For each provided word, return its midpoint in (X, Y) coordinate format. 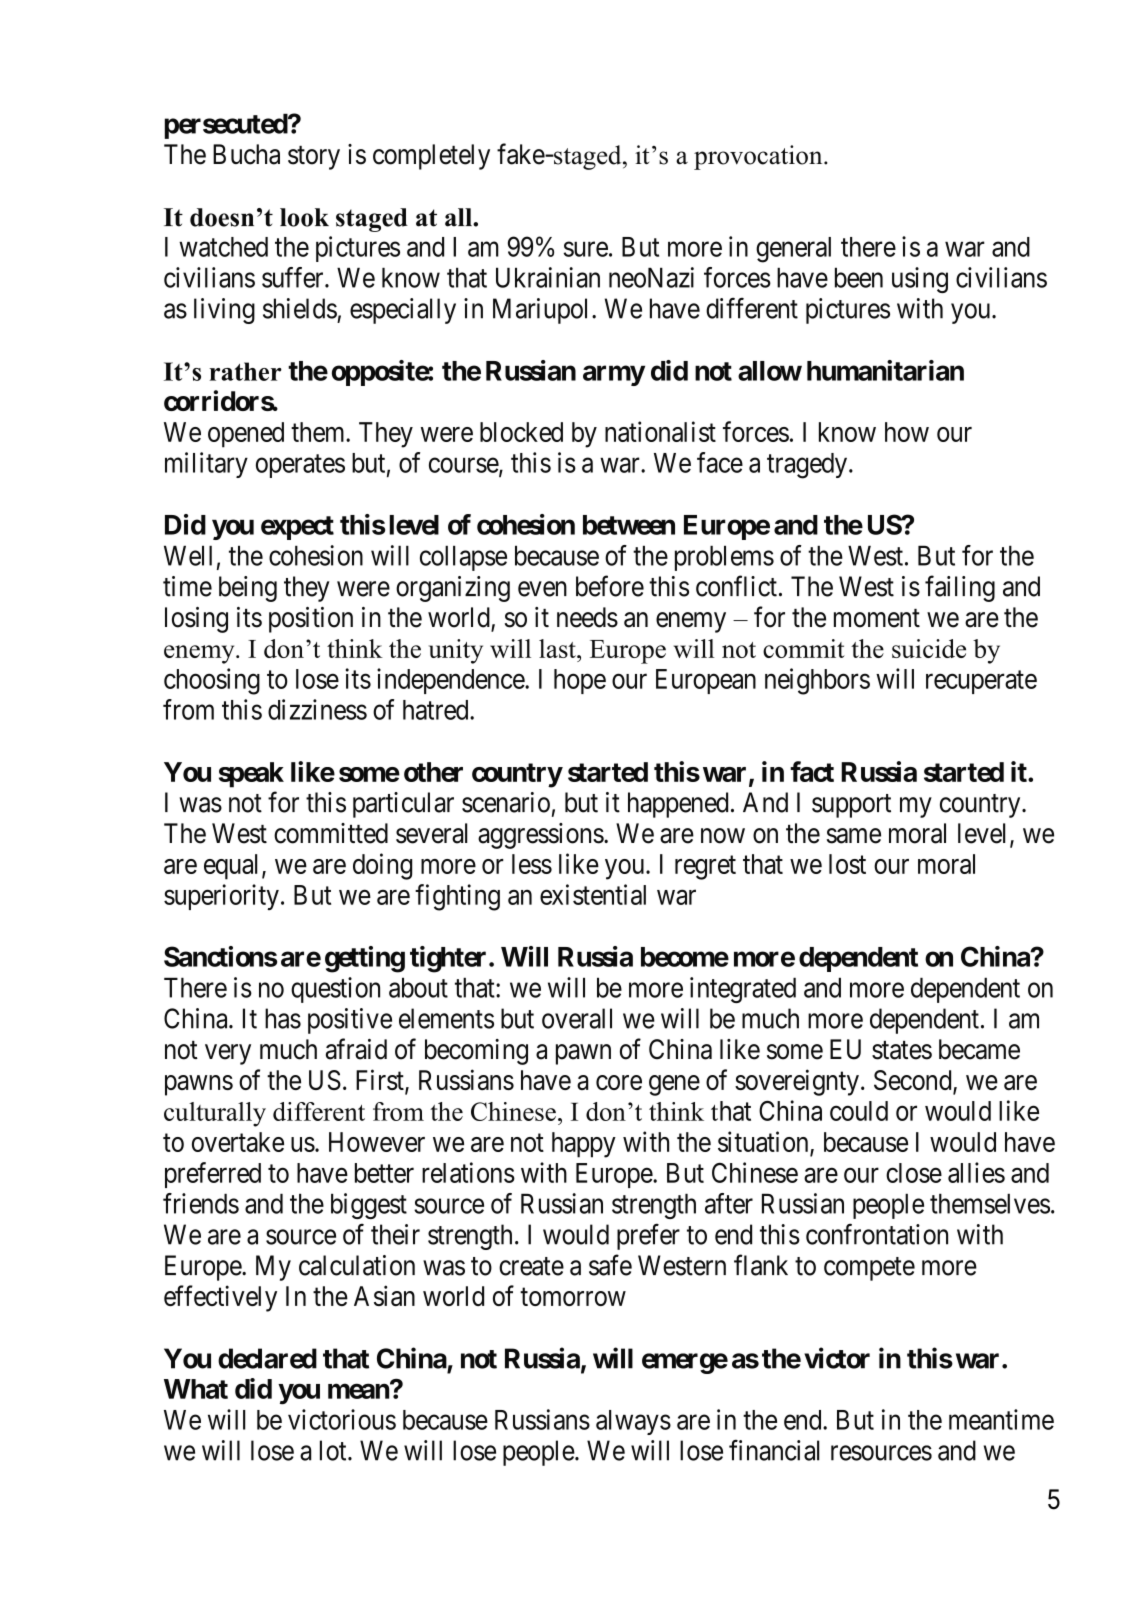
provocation (759, 157)
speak (251, 775)
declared (267, 1358)
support (851, 806)
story (314, 158)
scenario (506, 802)
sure (585, 249)
